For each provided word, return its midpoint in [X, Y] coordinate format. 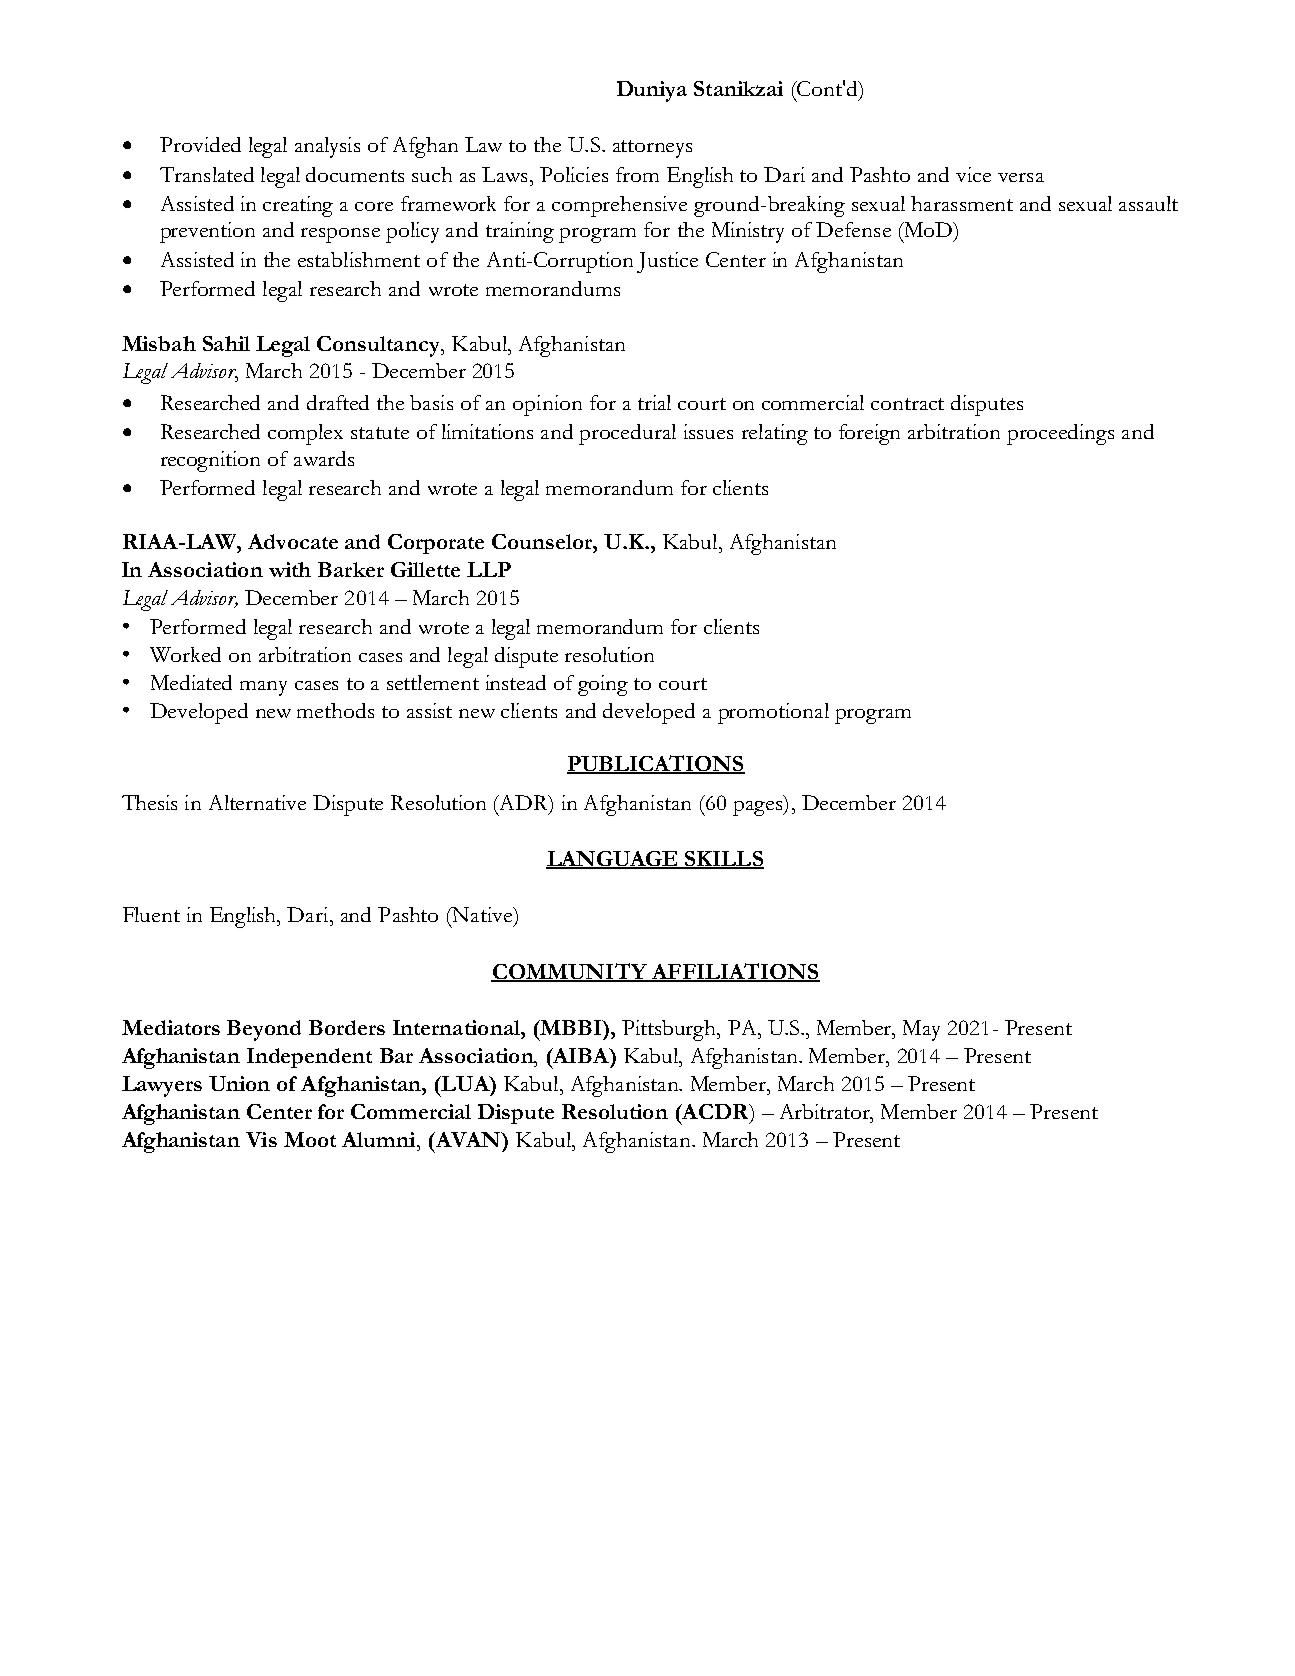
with [290, 569]
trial [654, 402]
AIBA [580, 1055]
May [921, 1030]
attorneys [652, 149]
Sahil [226, 343]
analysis [327, 147]
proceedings [1060, 434]
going [603, 685]
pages [759, 808]
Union [239, 1083]
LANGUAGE [613, 860]
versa [1021, 177]
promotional [773, 713]
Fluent [151, 914]
